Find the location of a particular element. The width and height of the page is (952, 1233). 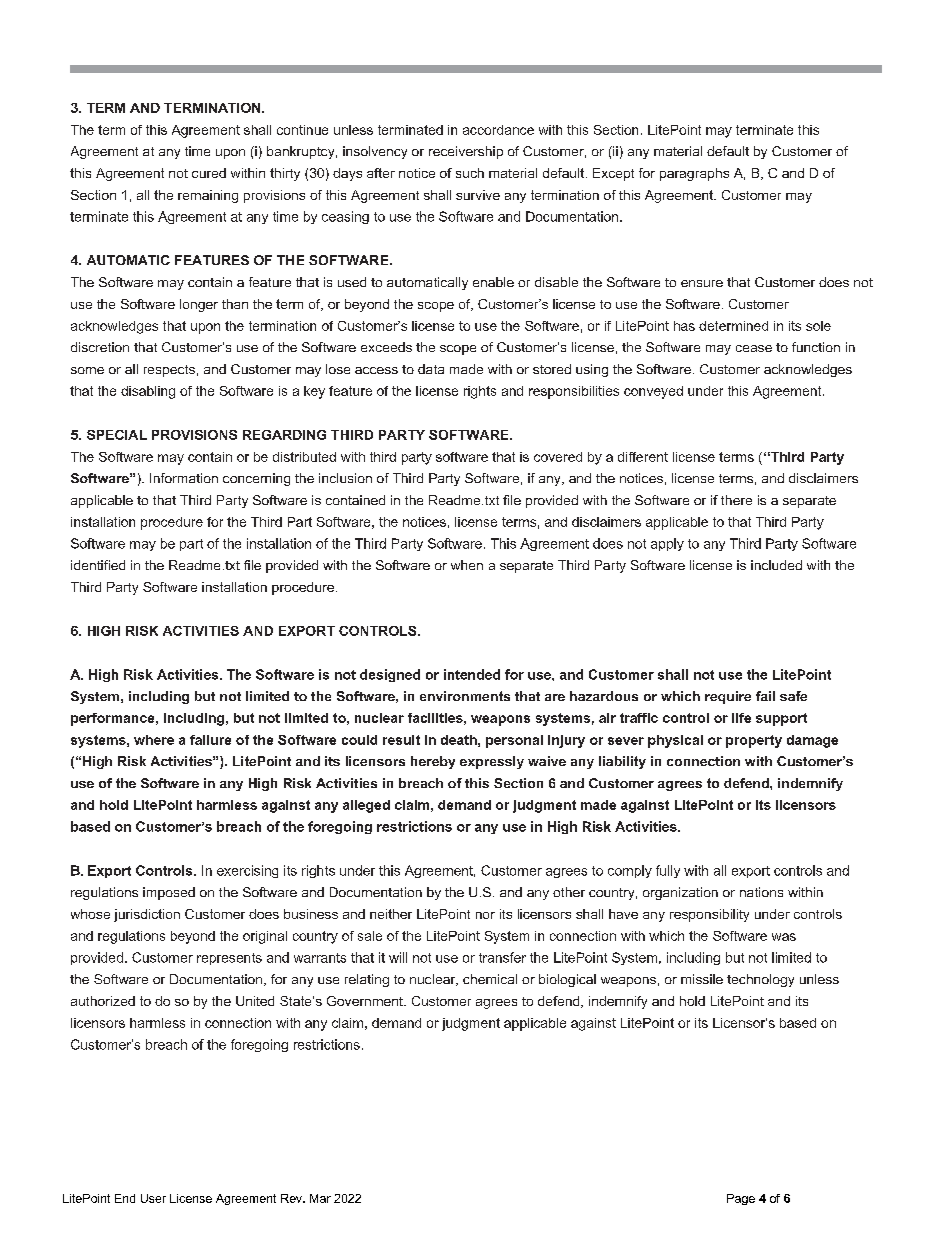

conveyed is located at coordinates (653, 392).
